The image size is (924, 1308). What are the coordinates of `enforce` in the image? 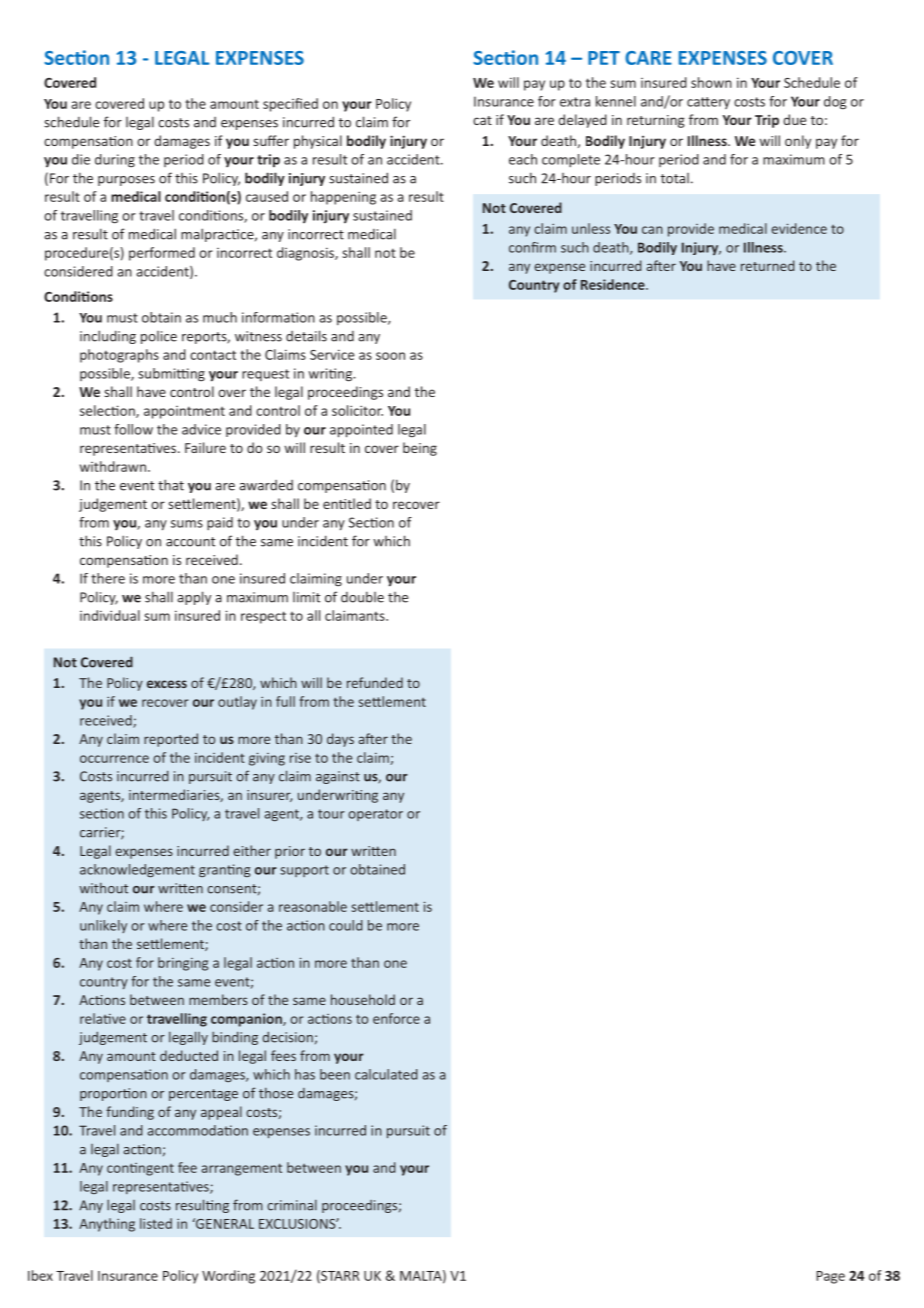 It's located at (396, 1018).
